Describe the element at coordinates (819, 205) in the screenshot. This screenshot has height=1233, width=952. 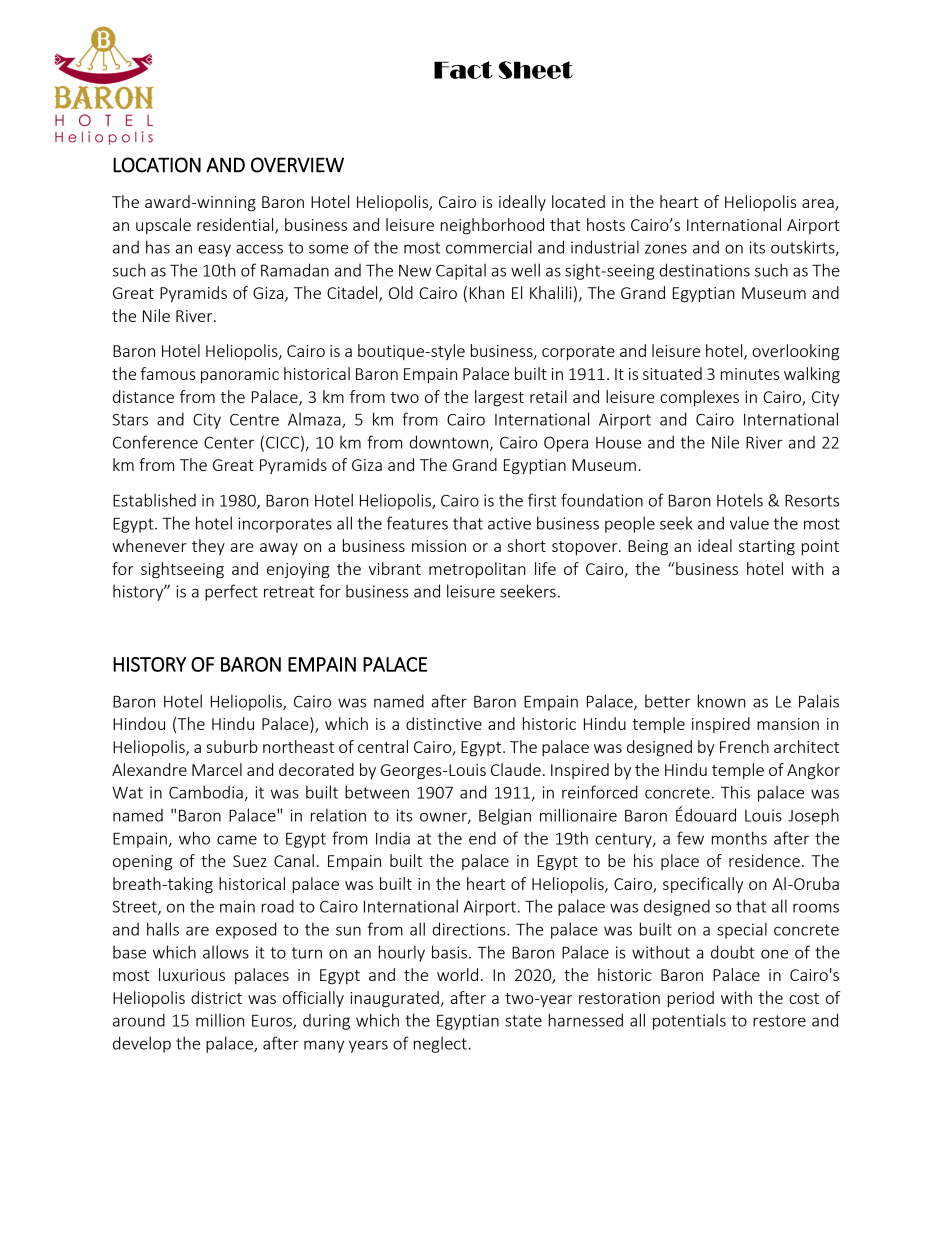
I see `area` at that location.
